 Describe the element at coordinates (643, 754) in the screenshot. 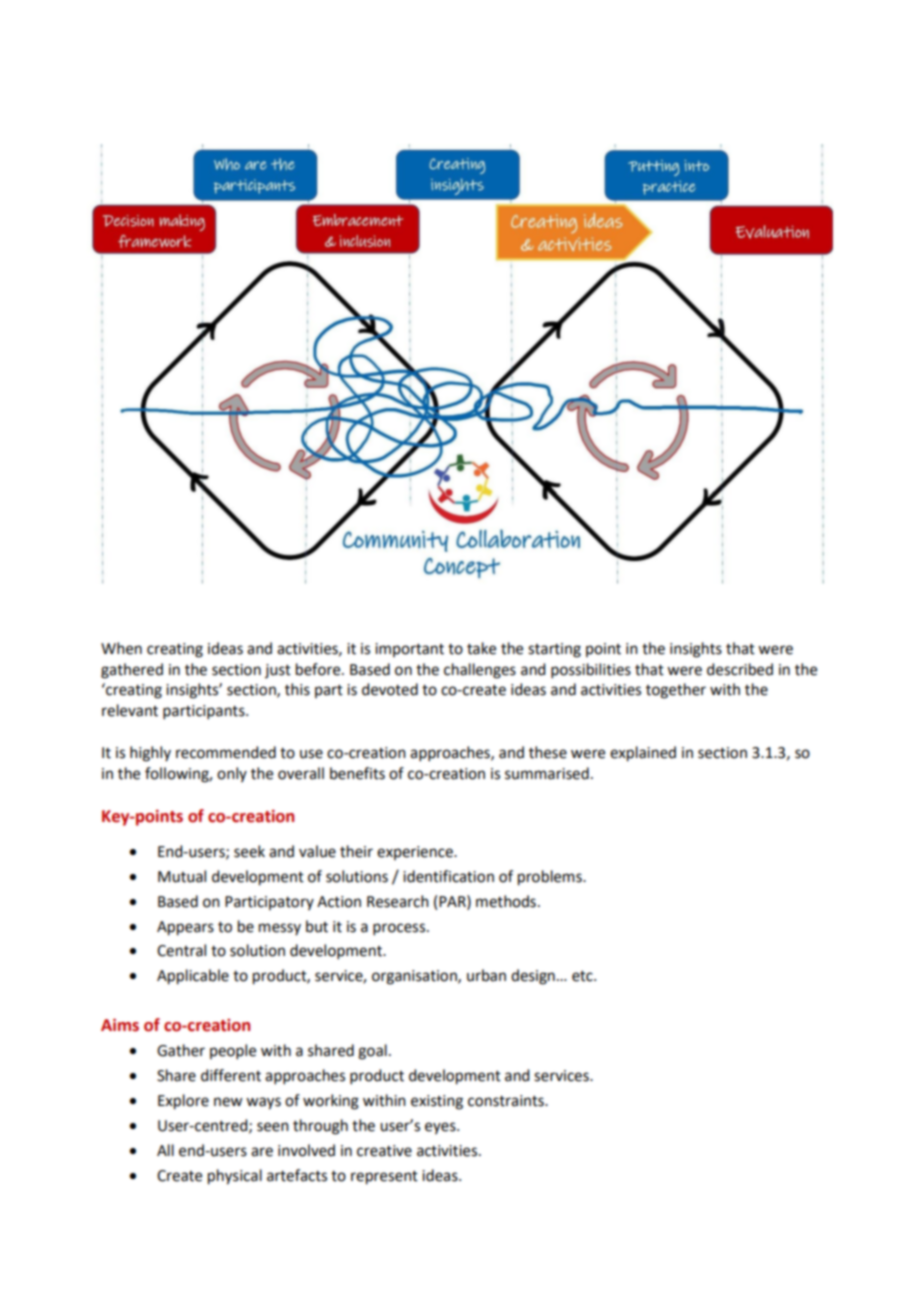

I see `explained` at that location.
